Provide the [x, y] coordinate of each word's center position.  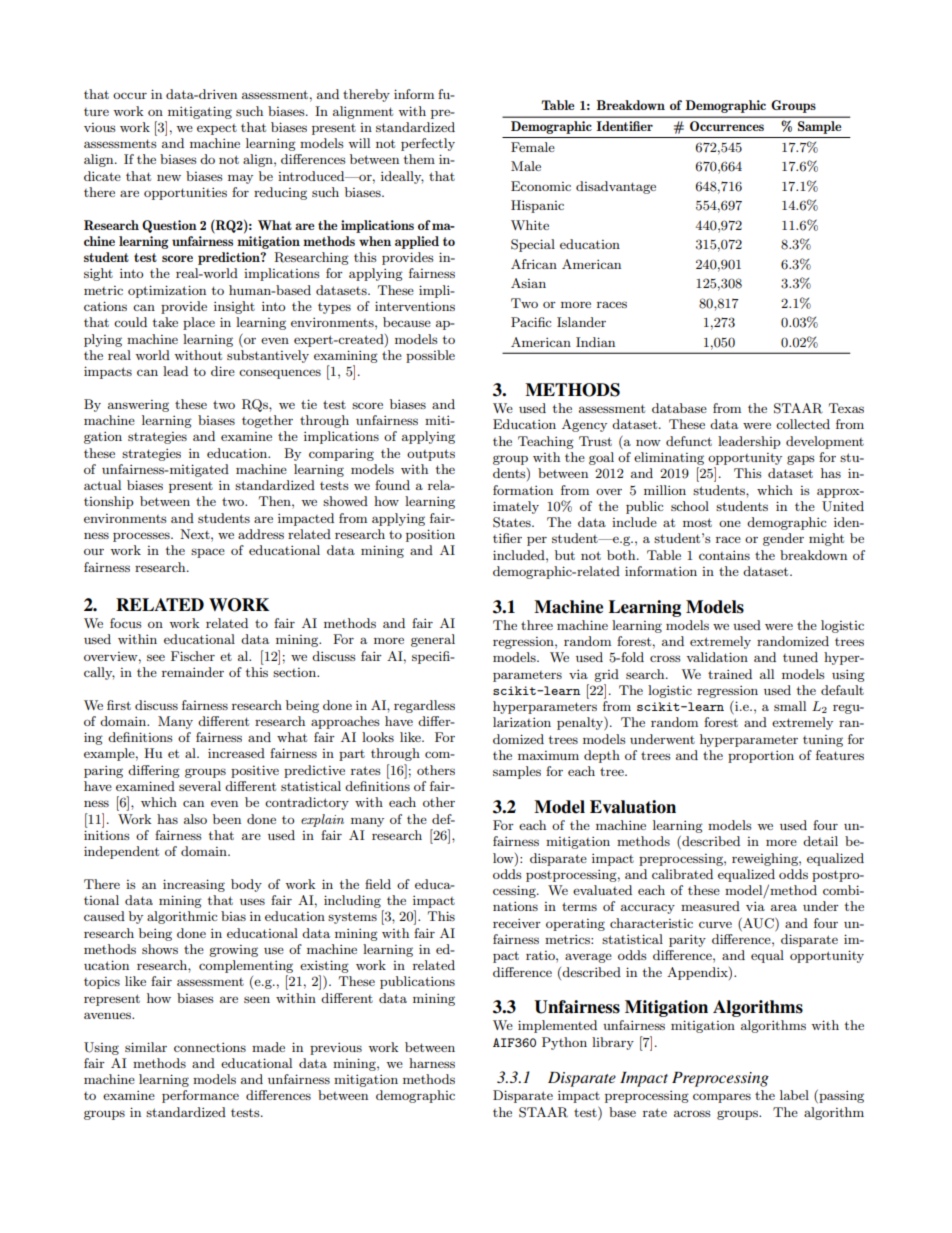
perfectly [428, 144]
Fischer [193, 656]
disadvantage [616, 187]
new [169, 177]
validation [717, 657]
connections [210, 1047]
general [433, 640]
